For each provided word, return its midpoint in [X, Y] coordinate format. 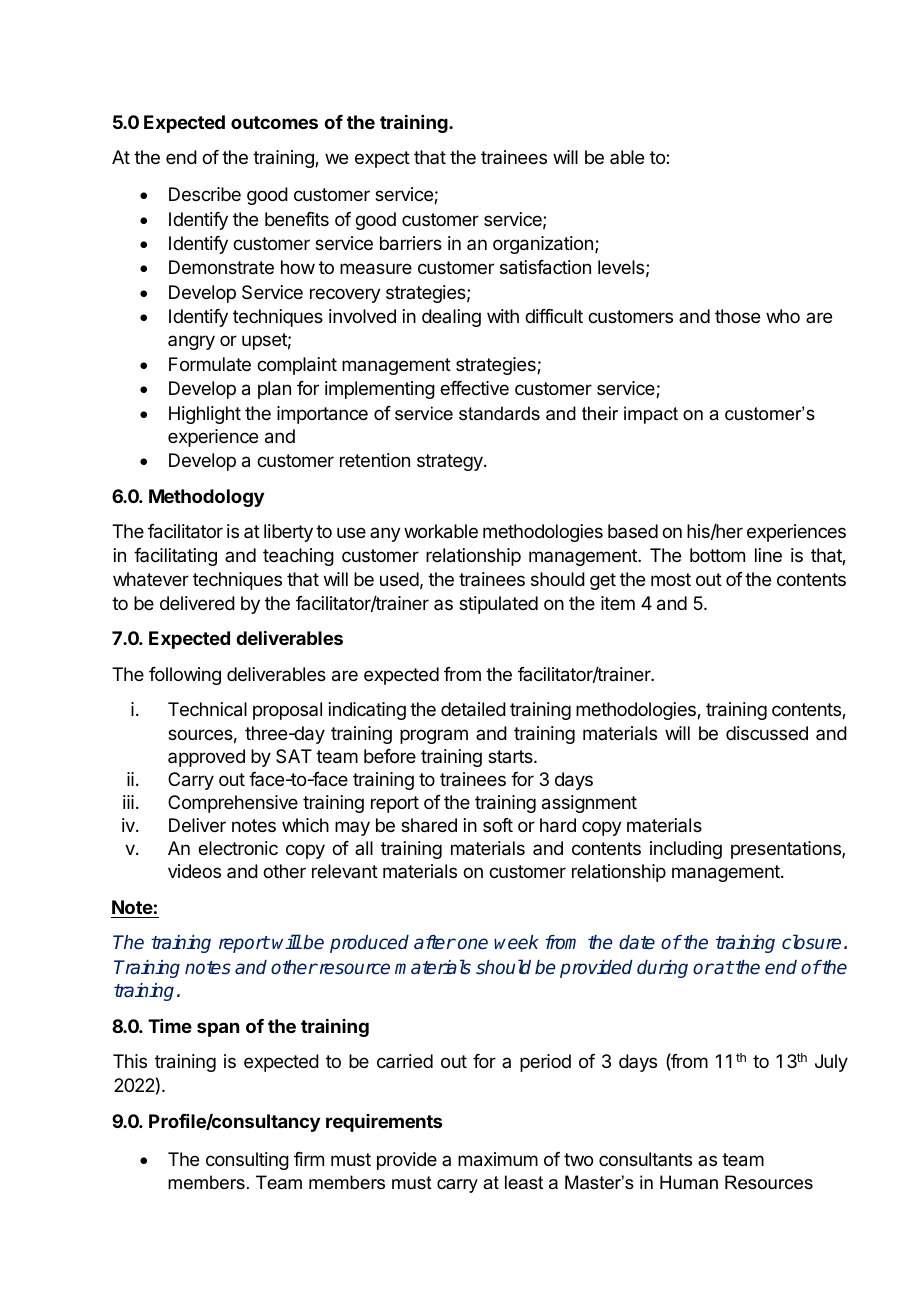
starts [511, 756]
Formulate [210, 364]
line [768, 555]
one [473, 944]
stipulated [498, 605]
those [737, 316]
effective [474, 388]
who [783, 316]
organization [543, 245]
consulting [247, 1161]
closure [811, 942]
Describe [205, 194]
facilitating [175, 557]
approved [206, 758]
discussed [767, 733]
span [218, 1029]
